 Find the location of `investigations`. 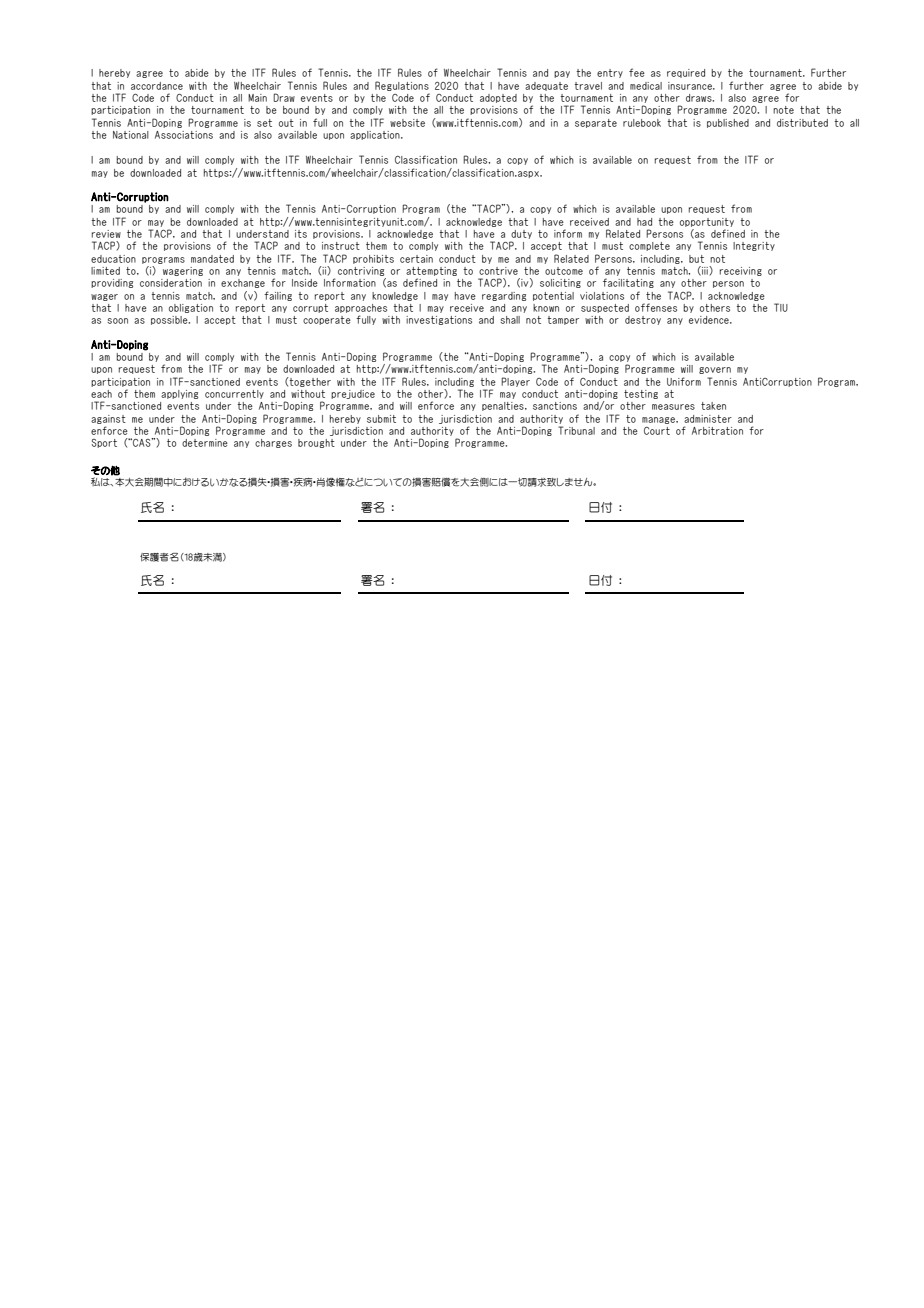

investigations is located at coordinates (439, 320).
